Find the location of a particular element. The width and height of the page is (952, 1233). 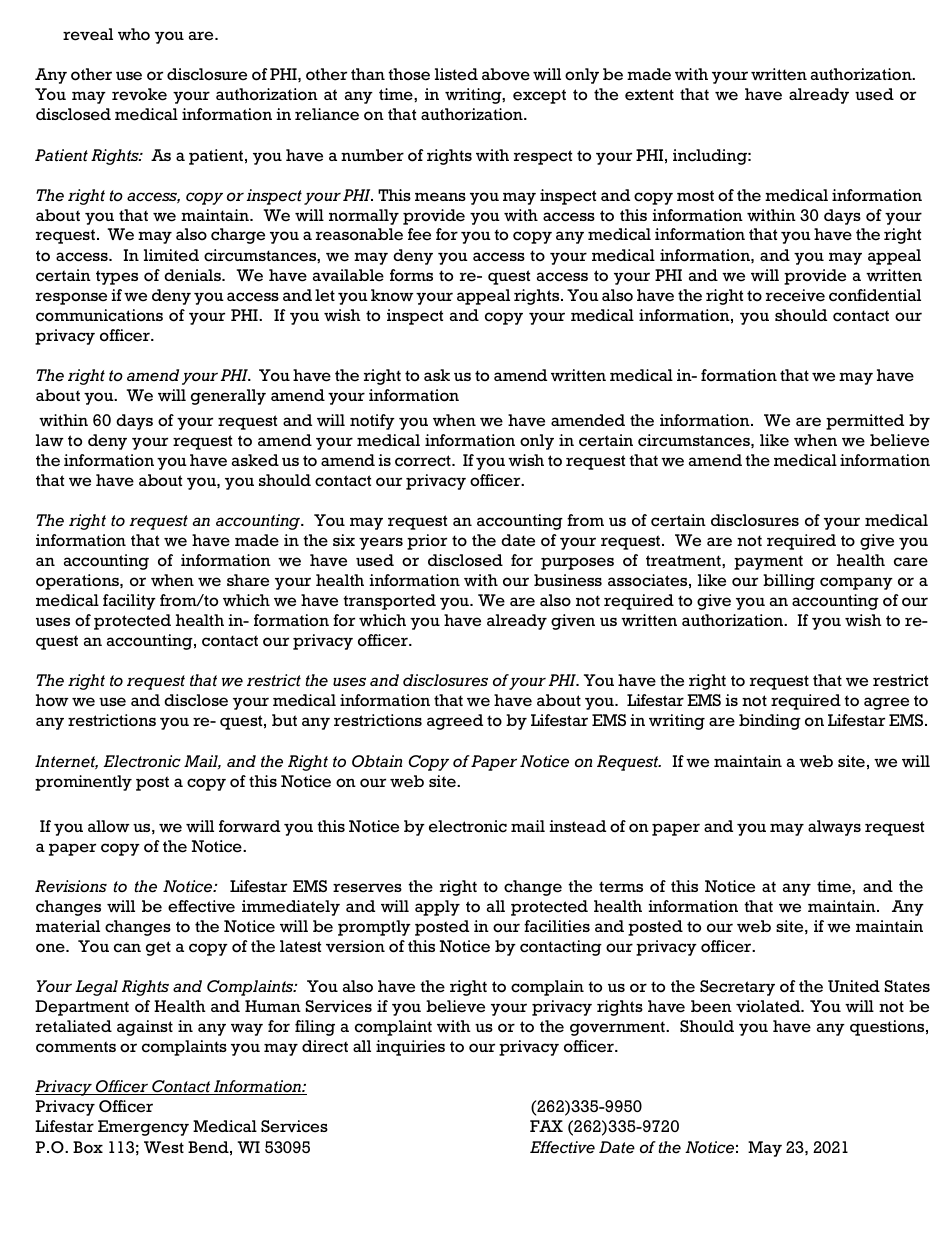

revoke is located at coordinates (139, 94).
